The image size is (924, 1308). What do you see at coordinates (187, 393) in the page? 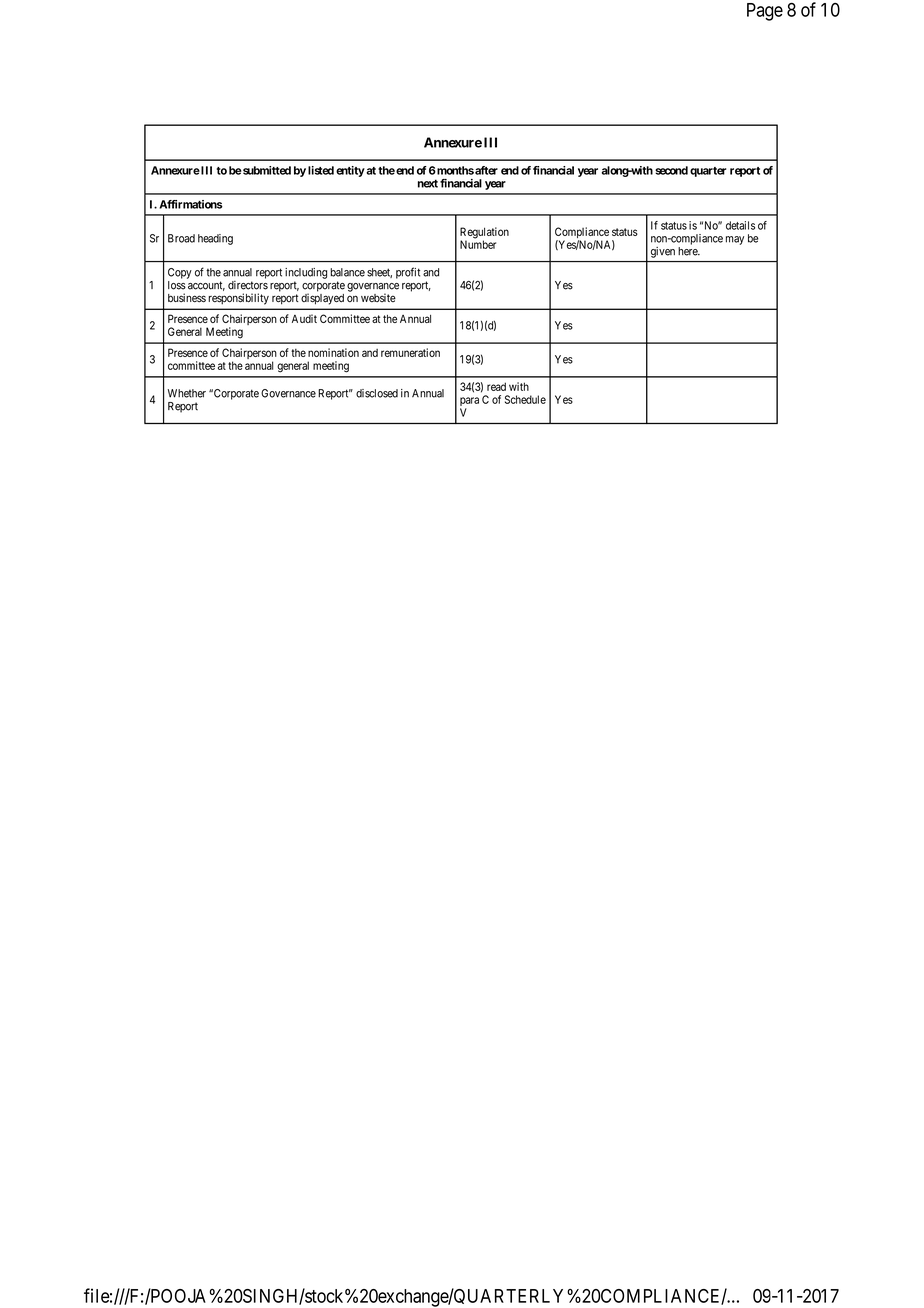
I see `Whether` at bounding box center [187, 393].
